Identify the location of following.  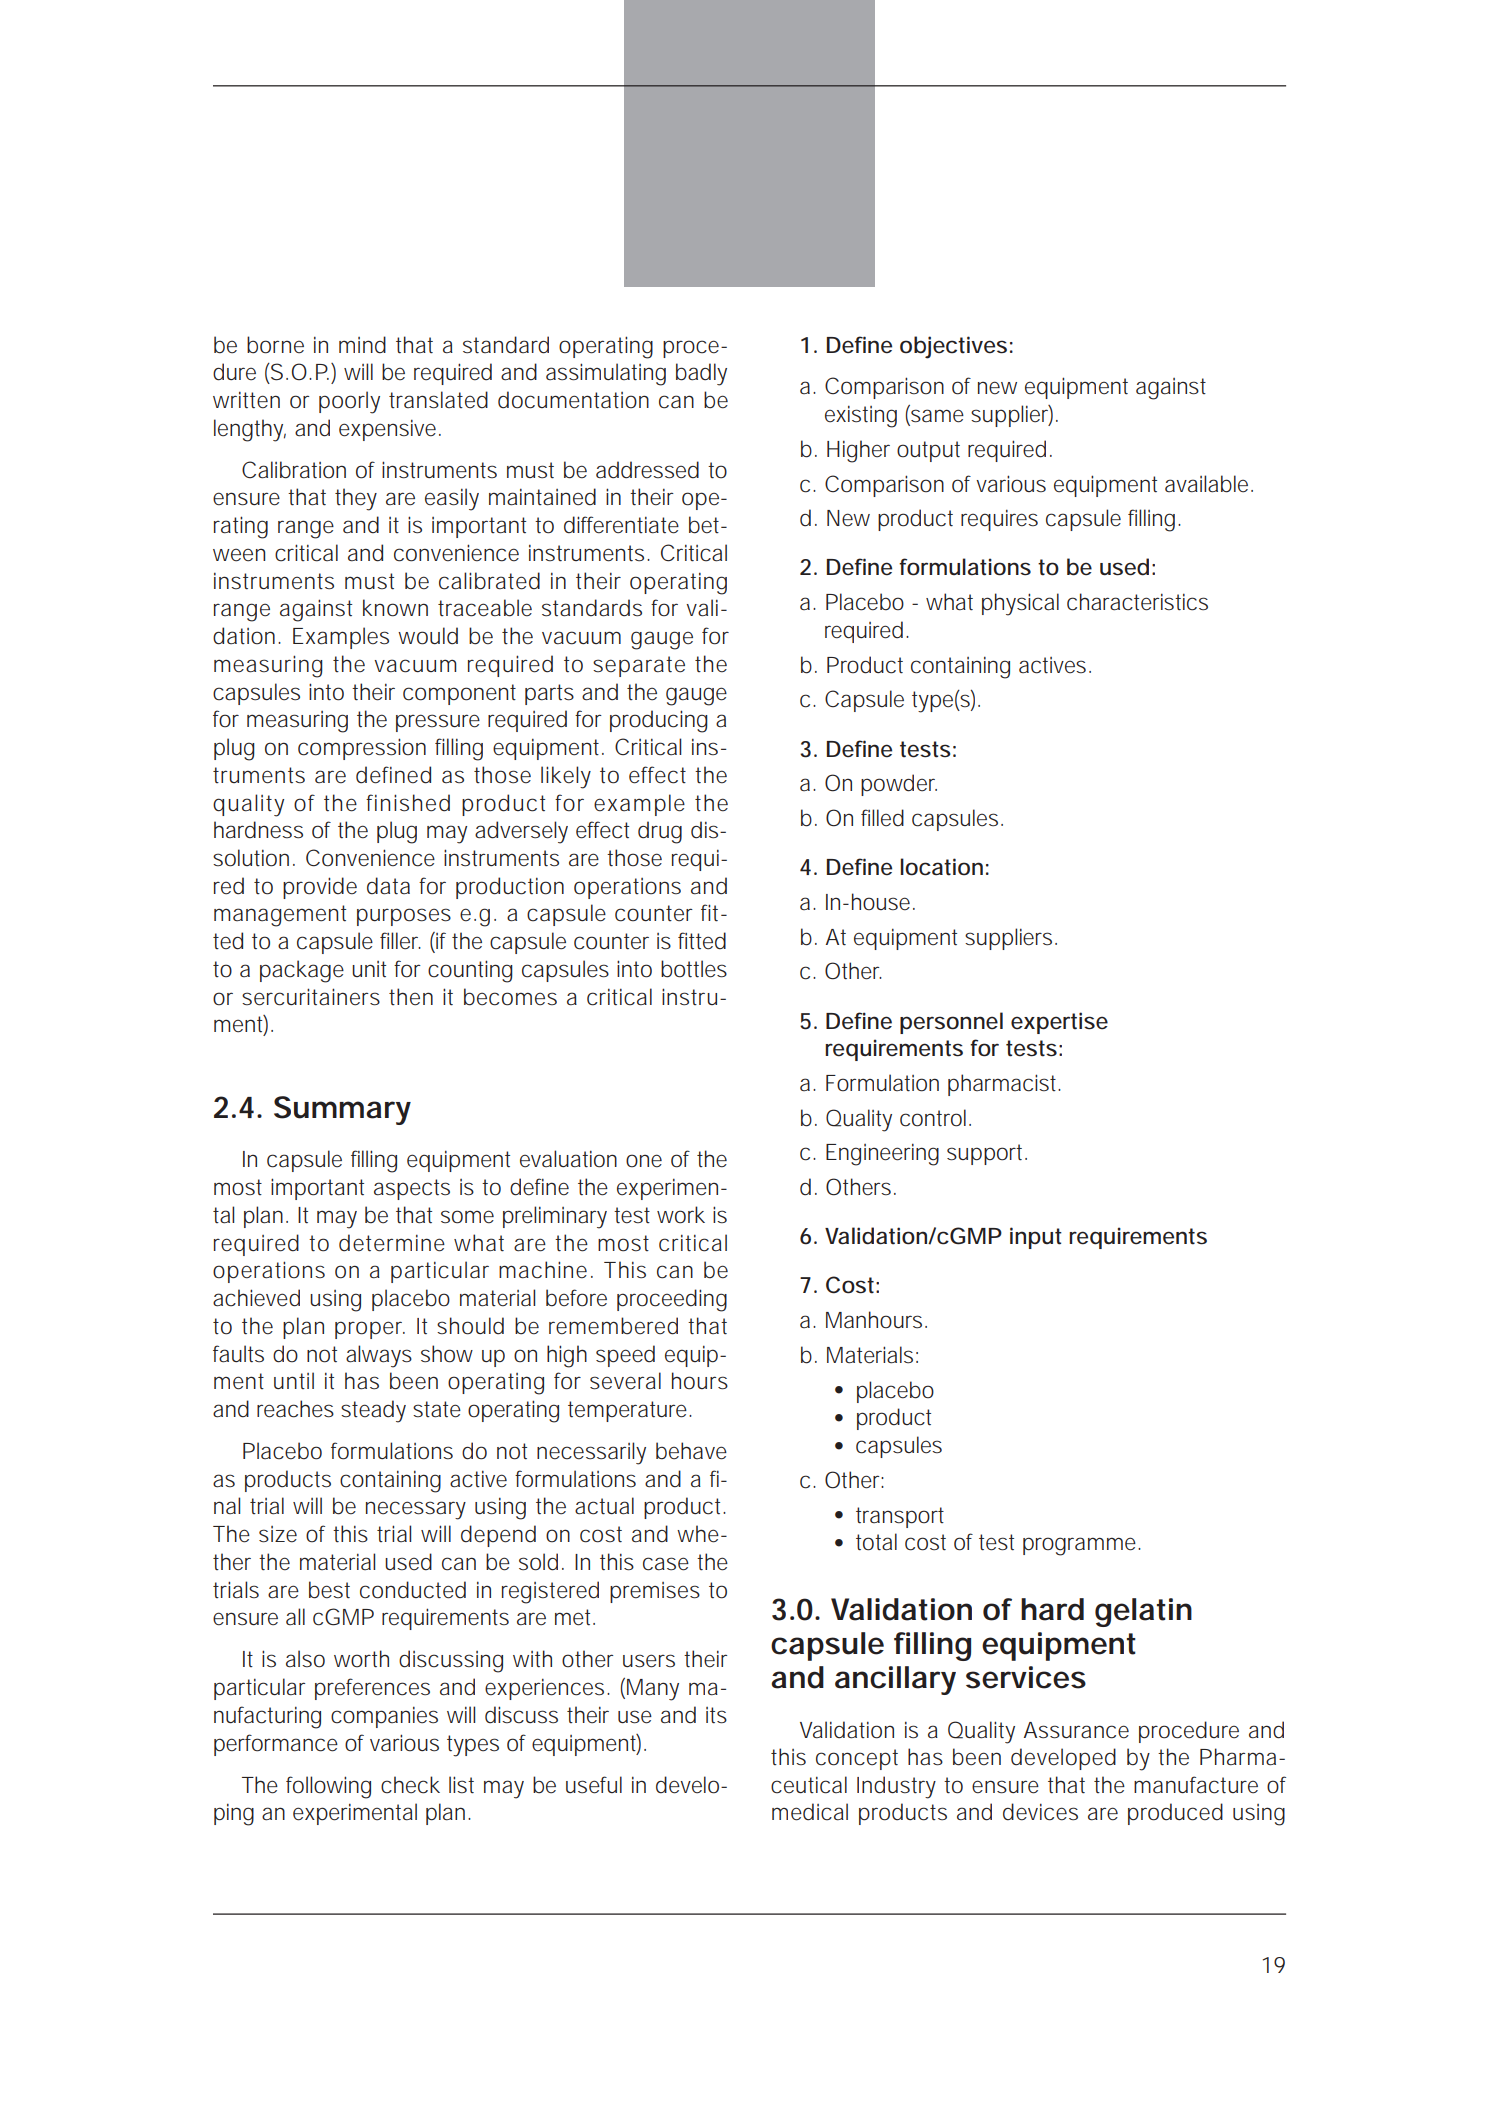
(328, 1787).
